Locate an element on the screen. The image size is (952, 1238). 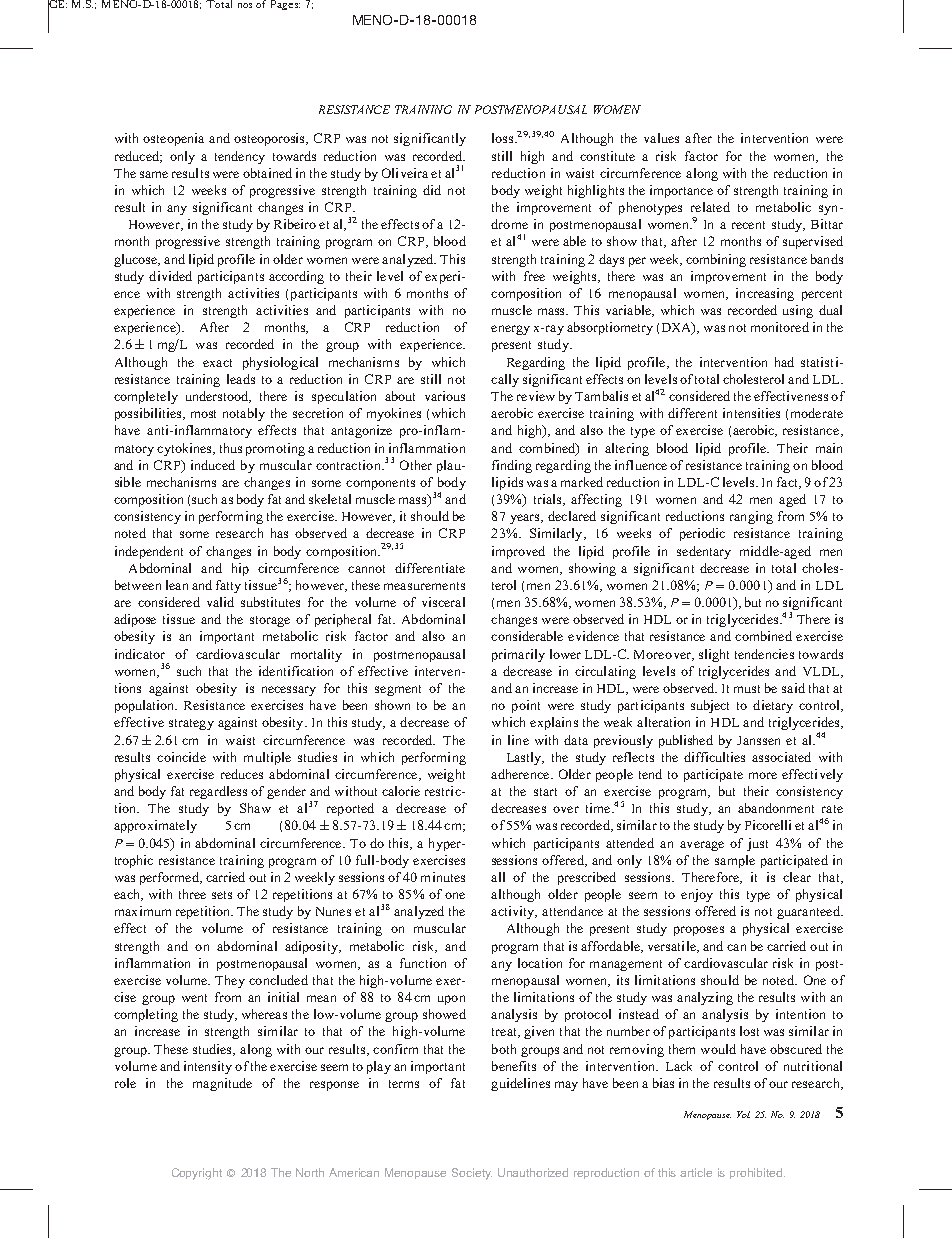
sedentary is located at coordinates (704, 552).
